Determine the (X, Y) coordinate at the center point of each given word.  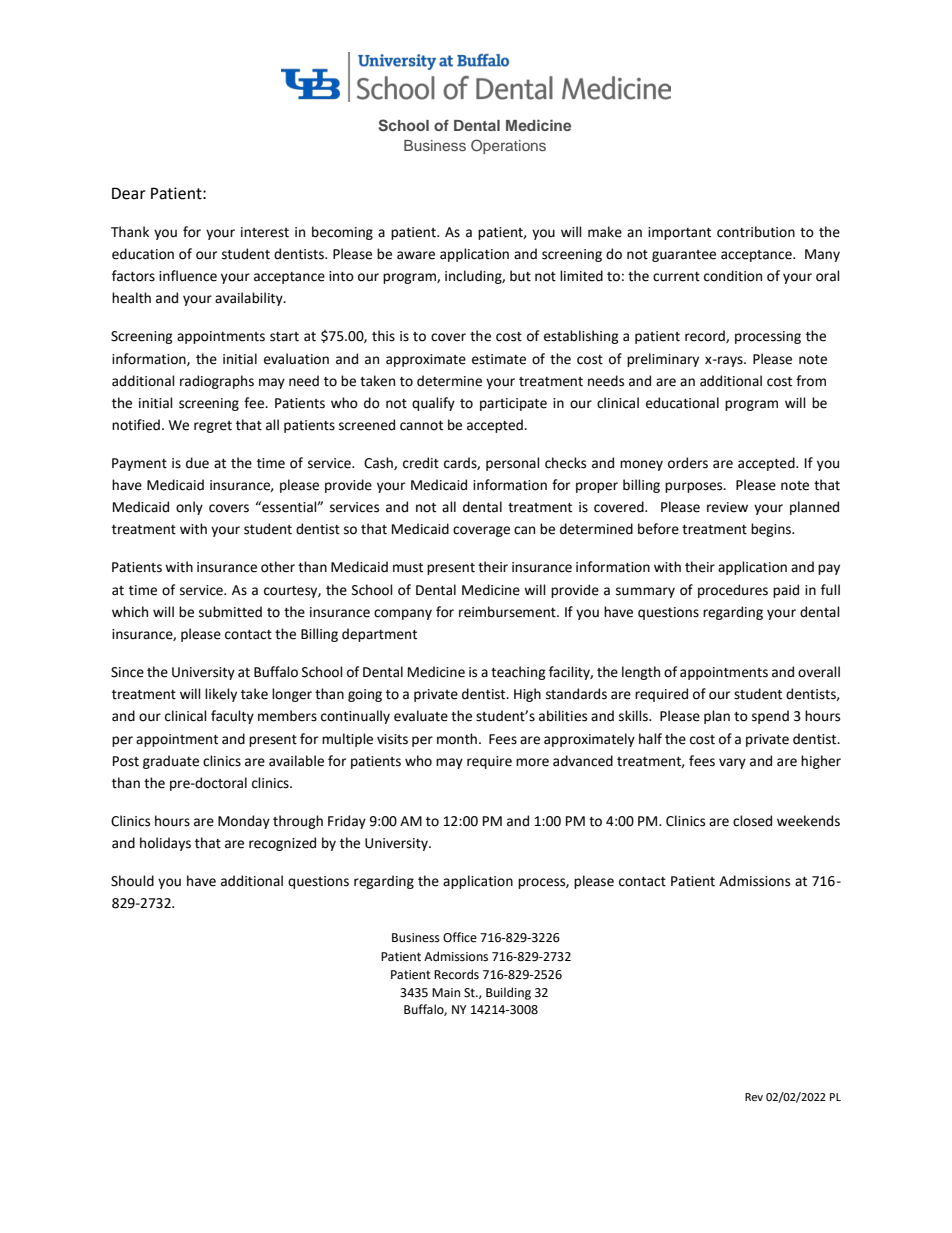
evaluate (421, 716)
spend (770, 717)
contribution (756, 232)
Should (132, 881)
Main (446, 992)
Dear (129, 193)
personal (513, 464)
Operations (508, 146)
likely (221, 695)
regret (213, 427)
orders (688, 463)
